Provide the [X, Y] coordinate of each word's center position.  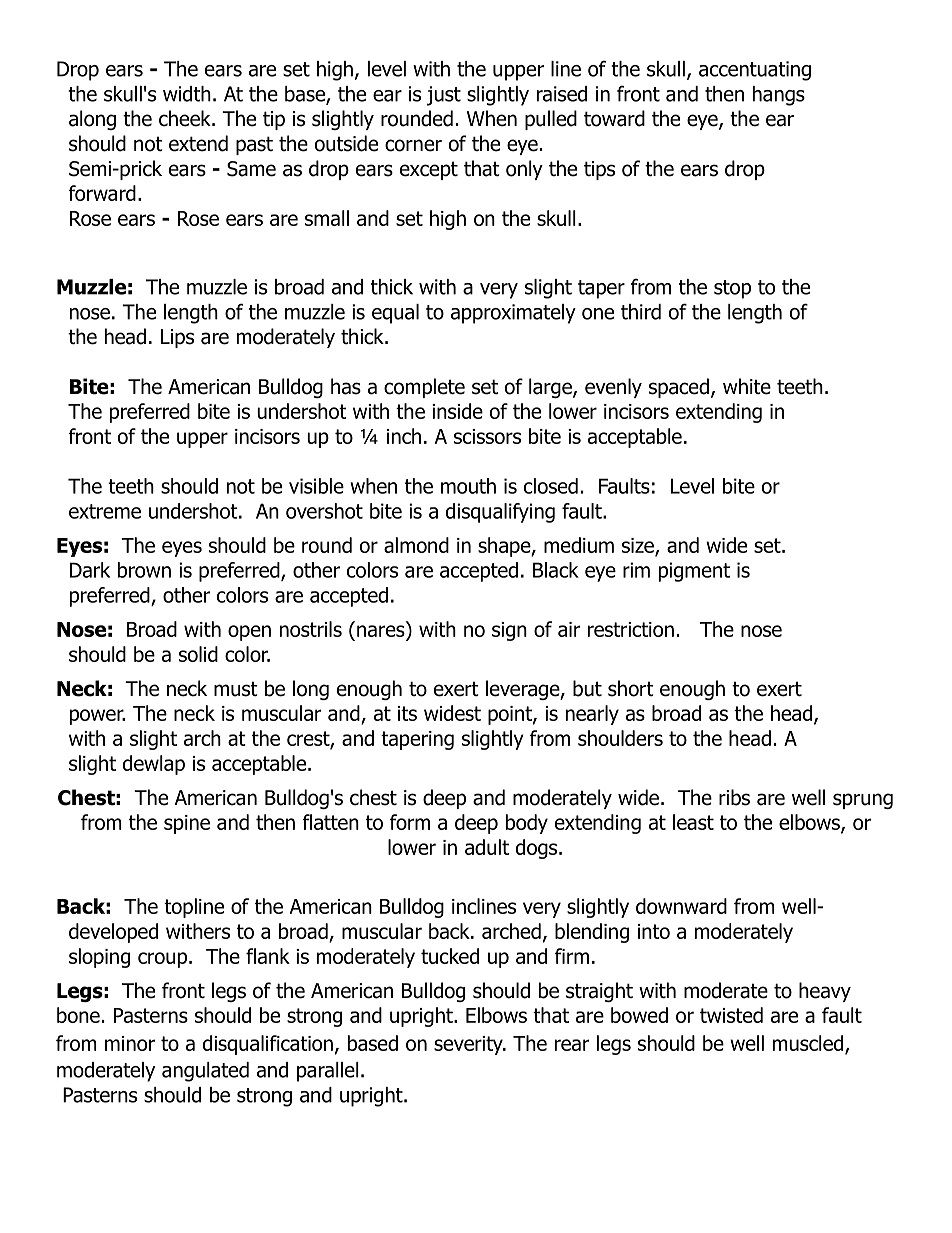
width [187, 94]
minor [130, 1043]
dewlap [154, 765]
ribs [734, 797]
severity [469, 1045]
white [747, 386]
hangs [779, 96]
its [407, 713]
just [444, 96]
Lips [177, 338]
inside [457, 411]
